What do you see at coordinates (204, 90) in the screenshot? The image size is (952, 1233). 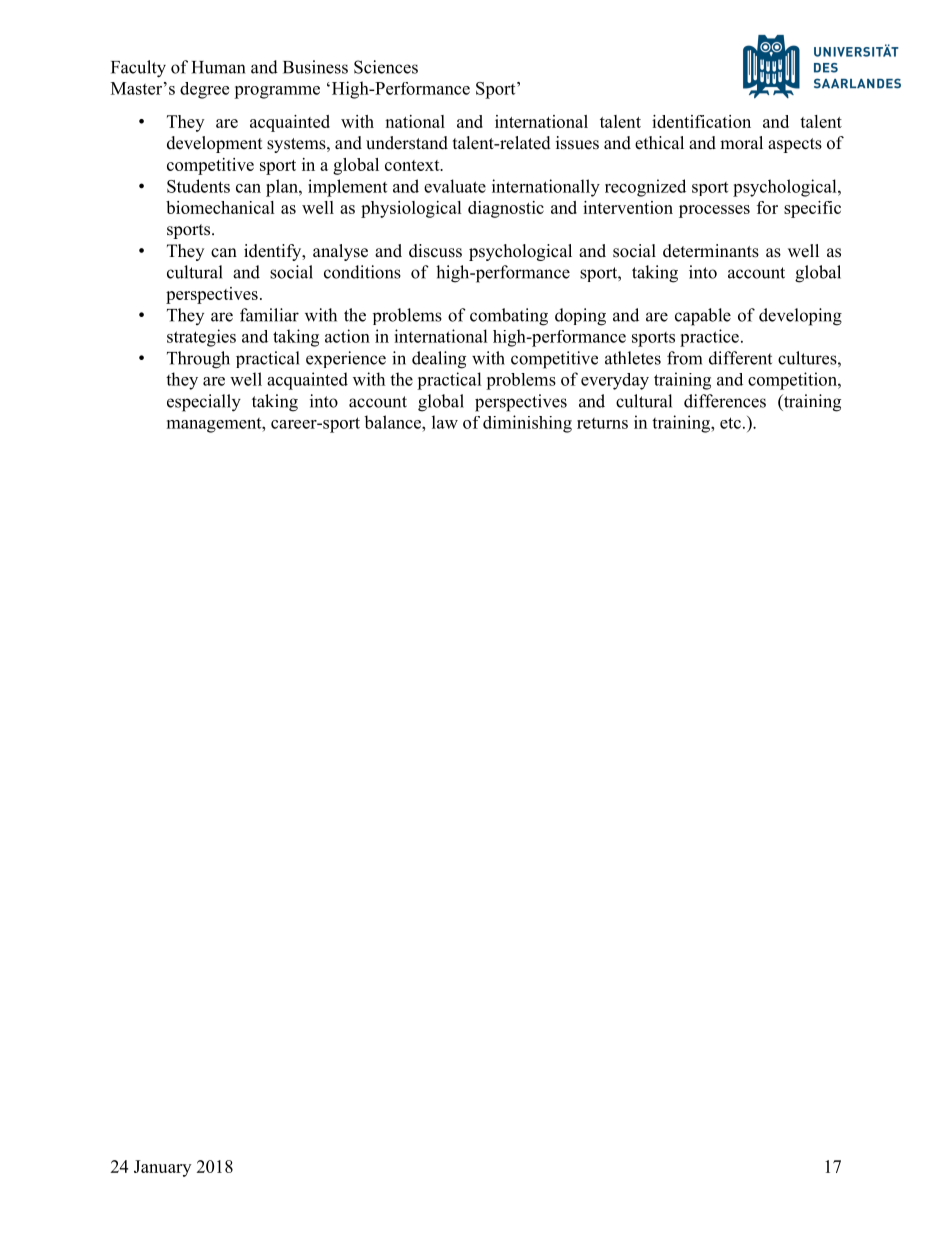 I see `degree` at bounding box center [204, 90].
